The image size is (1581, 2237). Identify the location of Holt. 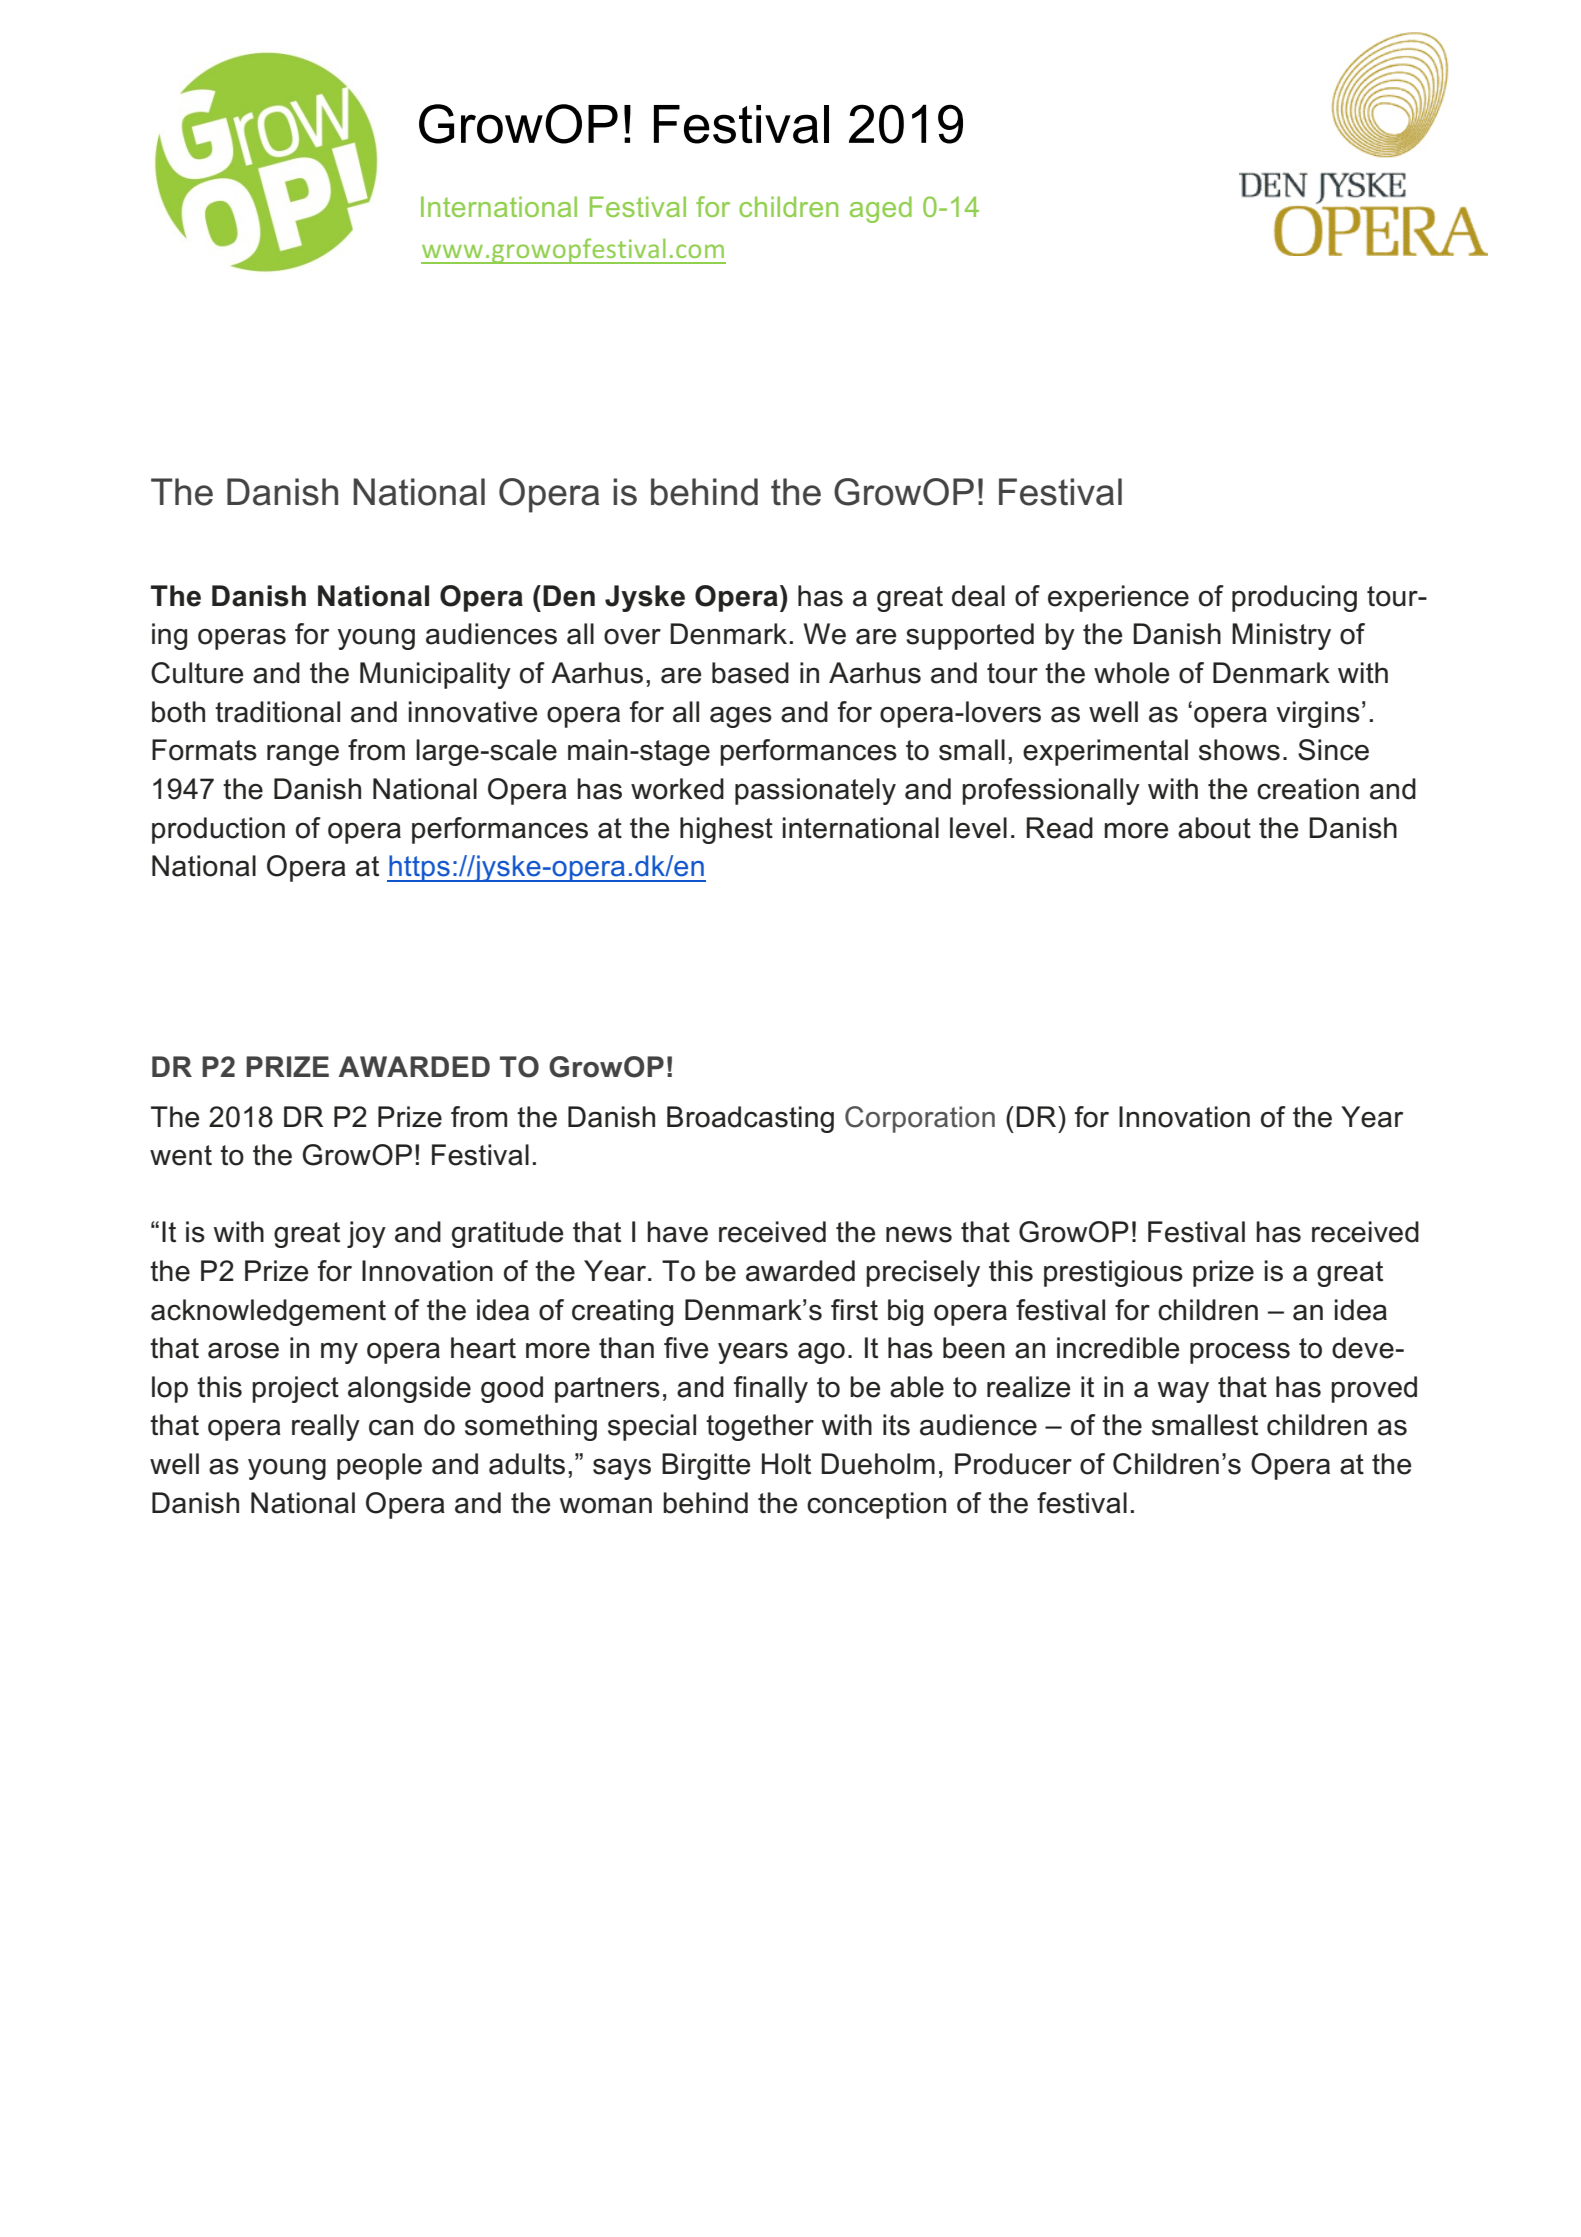
(786, 1464).
